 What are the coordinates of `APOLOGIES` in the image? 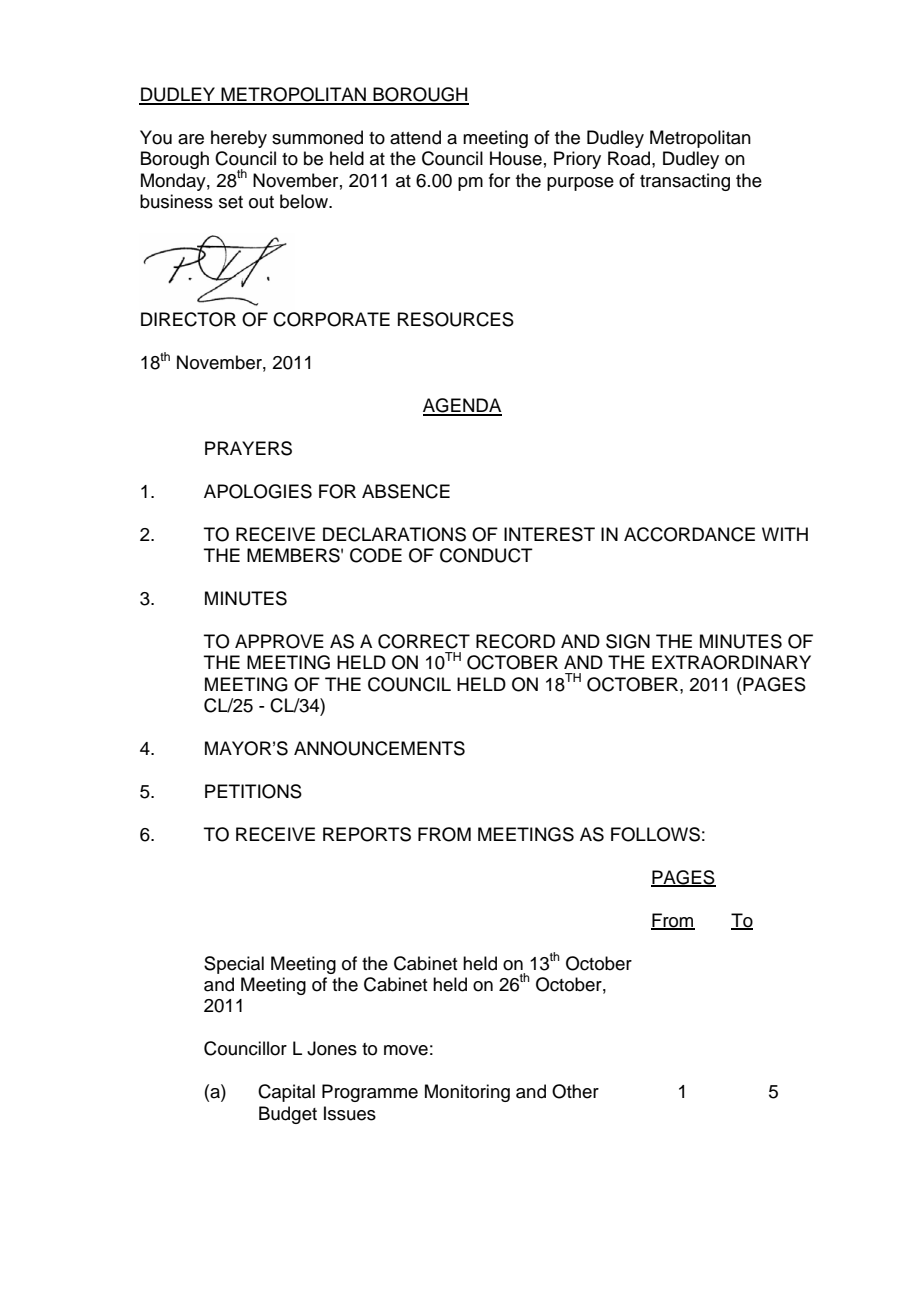 It's located at (258, 491).
